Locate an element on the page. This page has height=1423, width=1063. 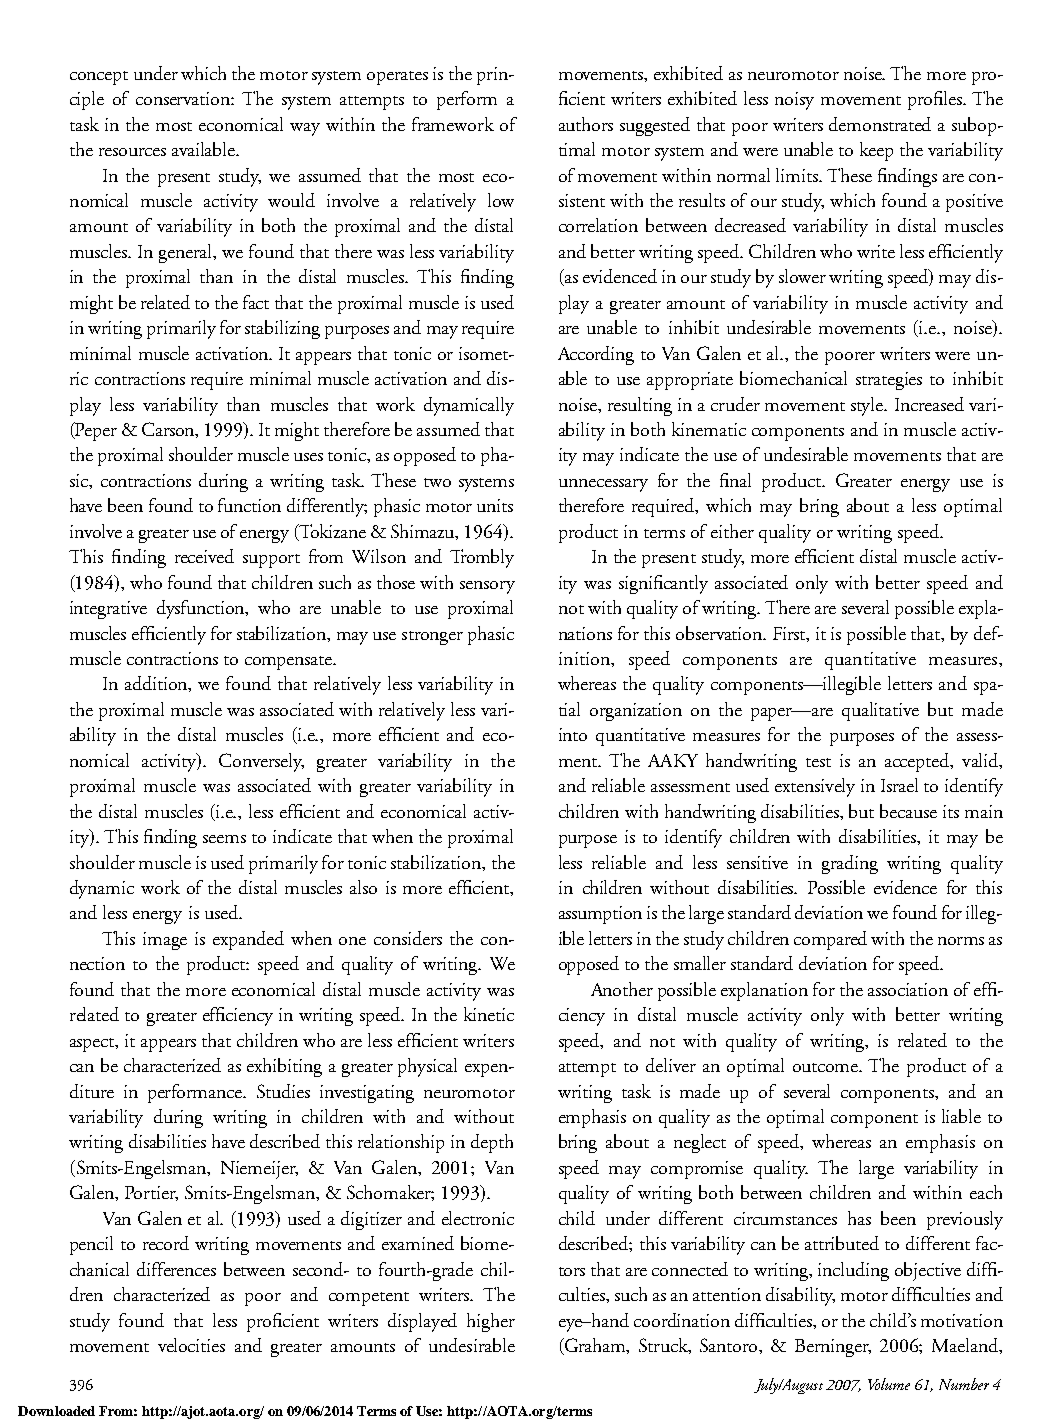
demonstrated is located at coordinates (880, 124).
